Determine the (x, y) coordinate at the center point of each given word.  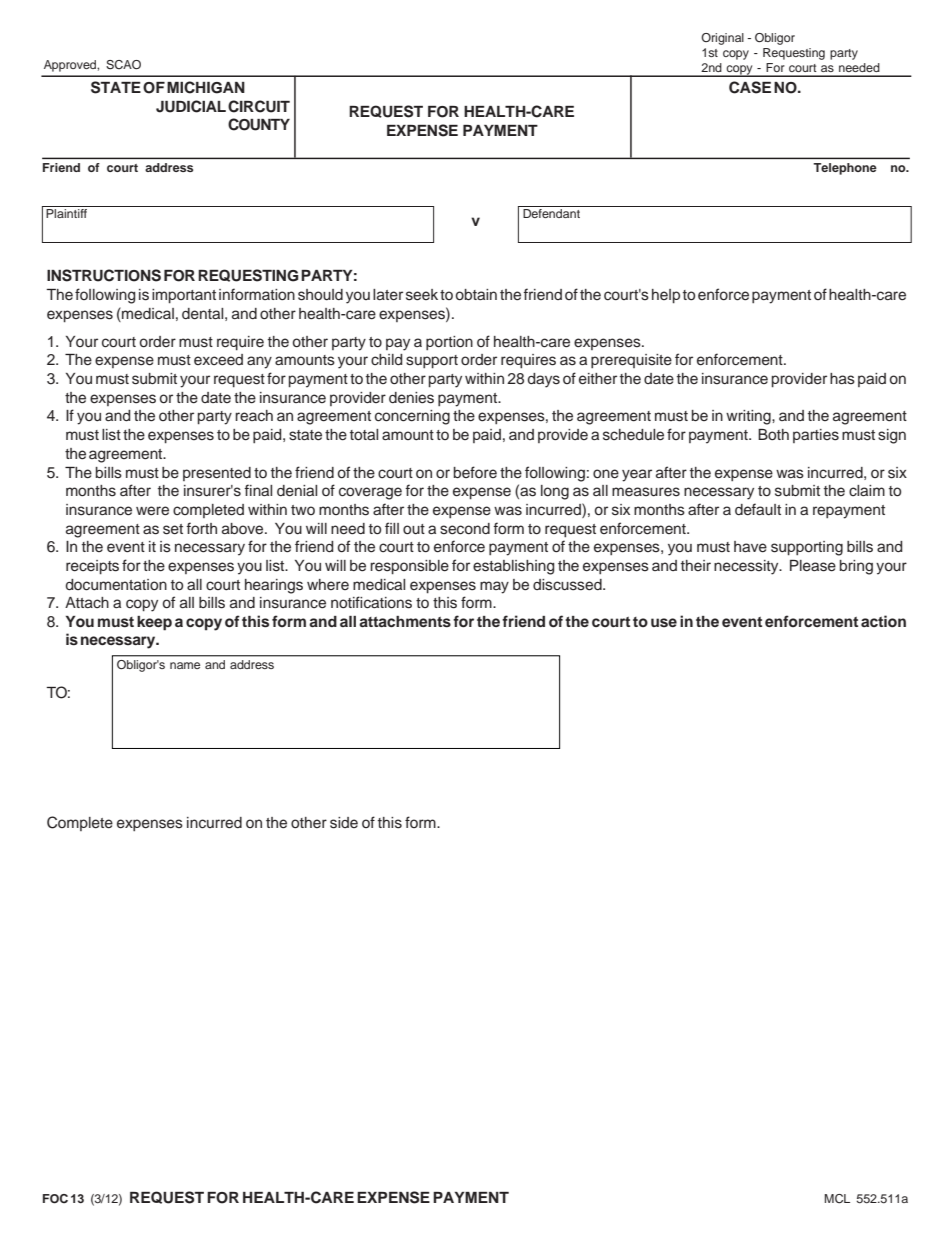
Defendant (551, 213)
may (494, 587)
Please (813, 566)
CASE (750, 87)
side (344, 823)
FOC (55, 1199)
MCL (837, 1199)
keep (154, 623)
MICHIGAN (206, 87)
